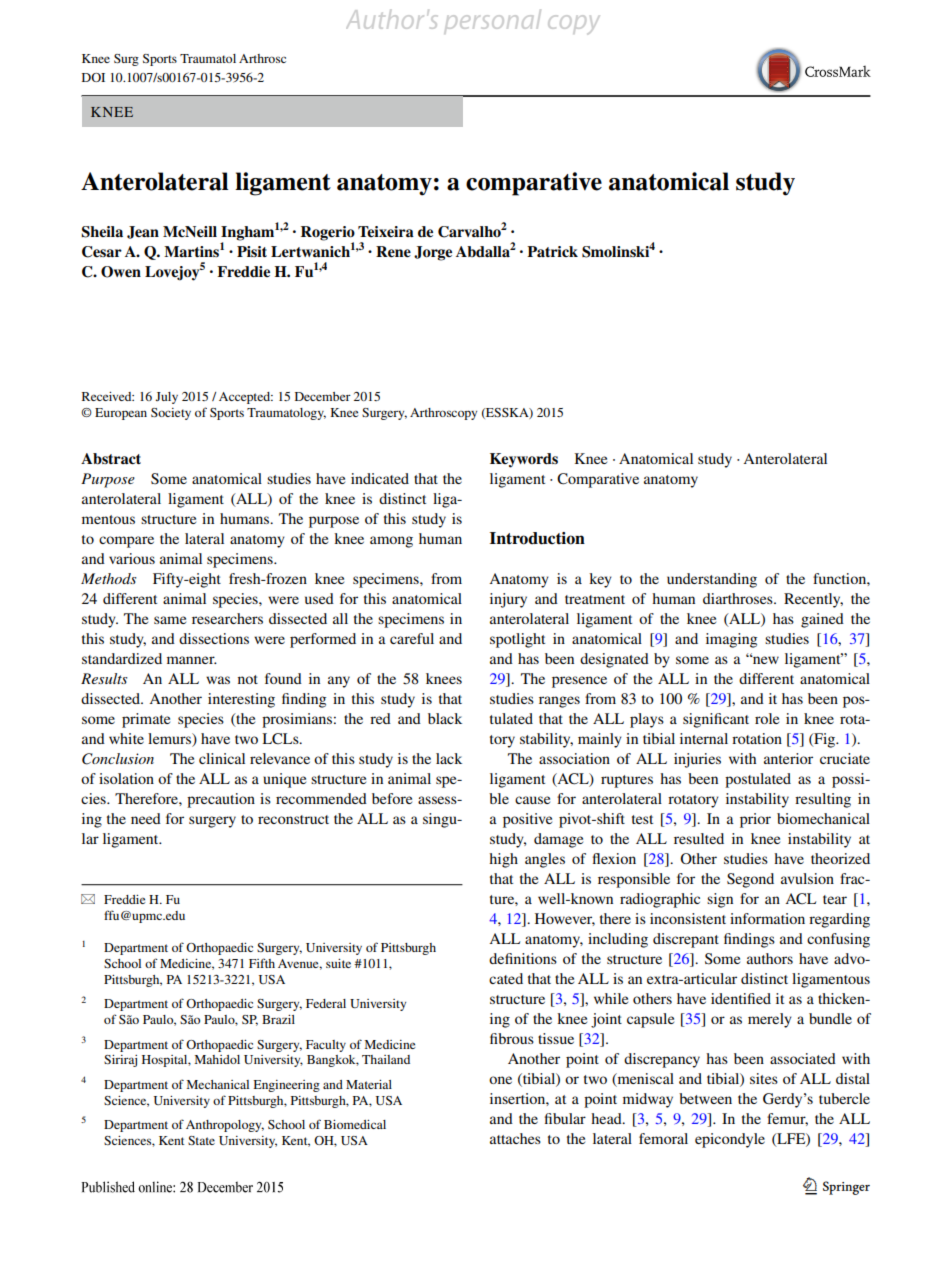 This screenshot has height=1265, width=952. I want to click on need, so click(146, 818).
